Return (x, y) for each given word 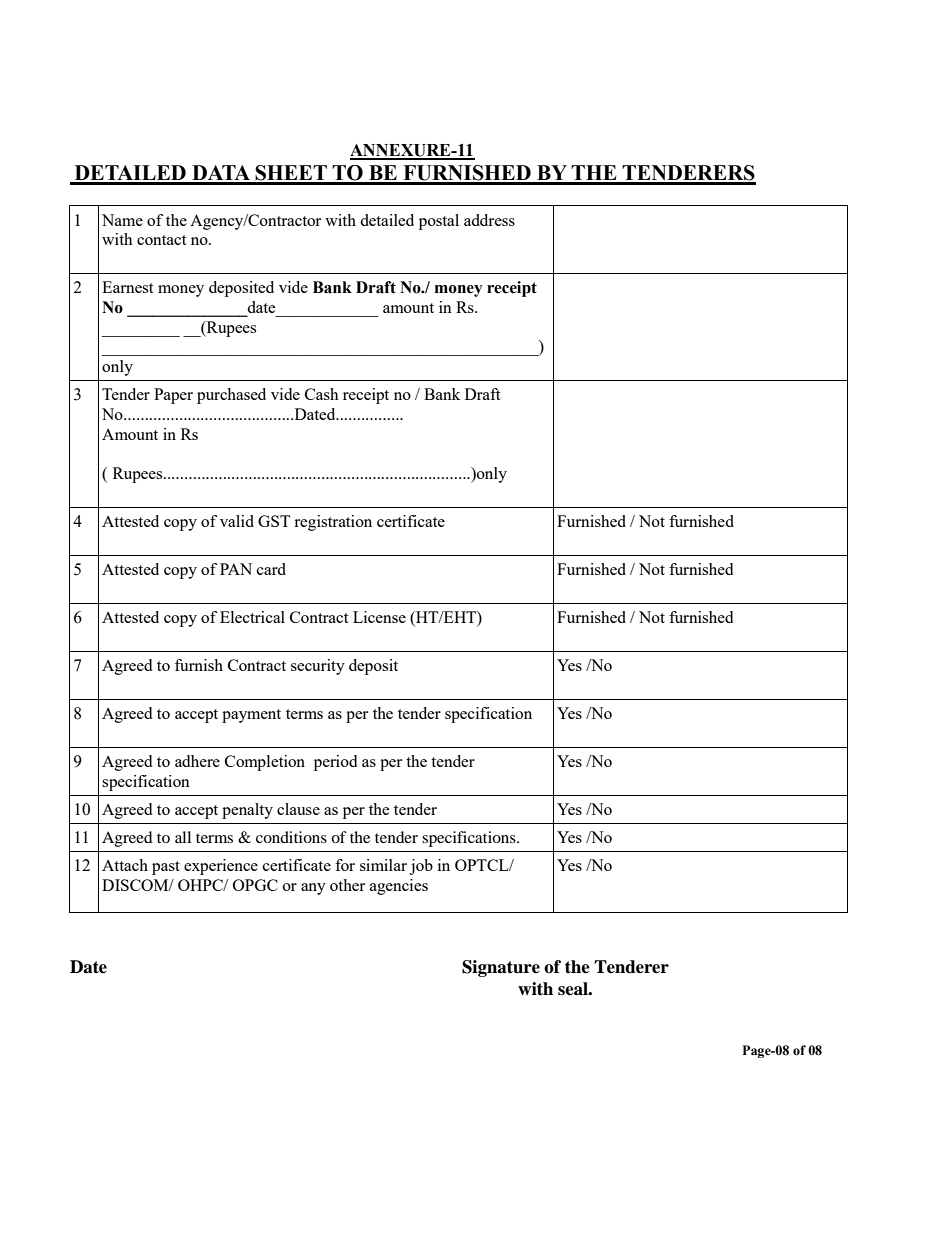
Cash (322, 394)
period (335, 763)
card (271, 569)
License (379, 617)
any (313, 889)
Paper (173, 396)
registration (333, 523)
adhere (197, 761)
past (166, 868)
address (489, 220)
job (421, 867)
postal (439, 222)
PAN (236, 569)
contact (161, 240)
